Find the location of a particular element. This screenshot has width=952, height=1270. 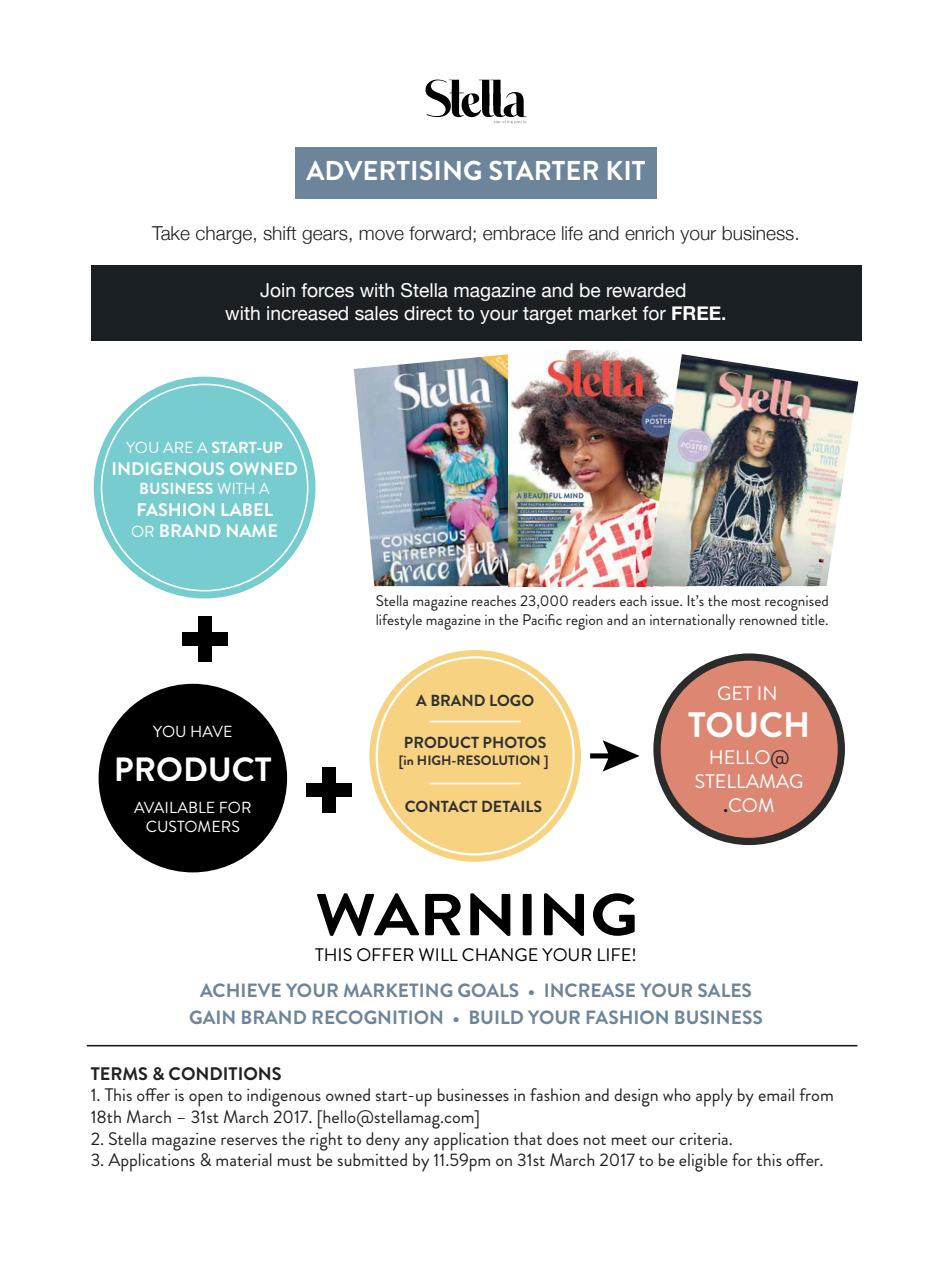

forward is located at coordinates (440, 233).
